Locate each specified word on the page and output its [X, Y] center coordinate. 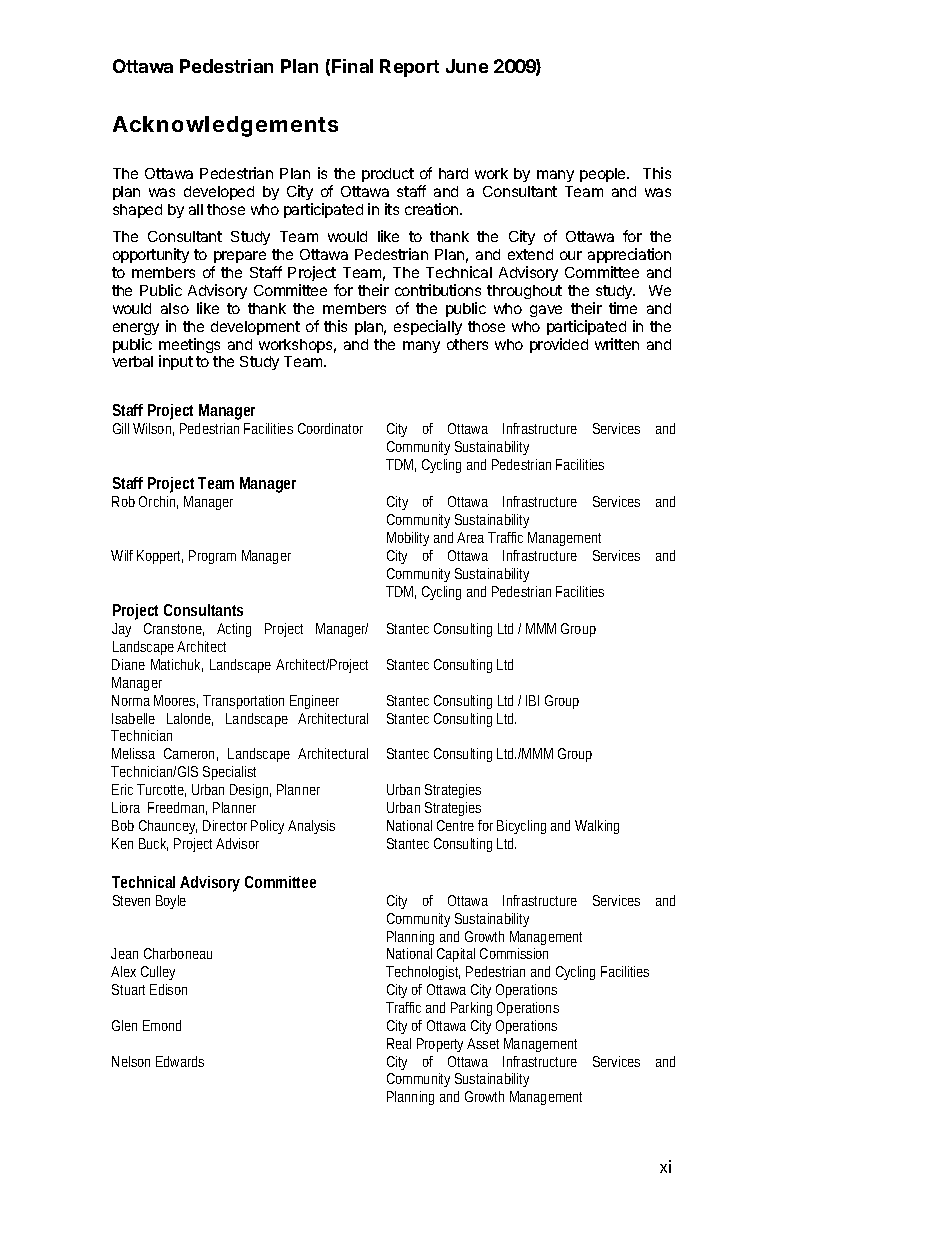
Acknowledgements [225, 126]
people [604, 175]
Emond [162, 1025]
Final [352, 66]
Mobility [408, 539]
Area [470, 537]
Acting [234, 630]
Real [399, 1043]
